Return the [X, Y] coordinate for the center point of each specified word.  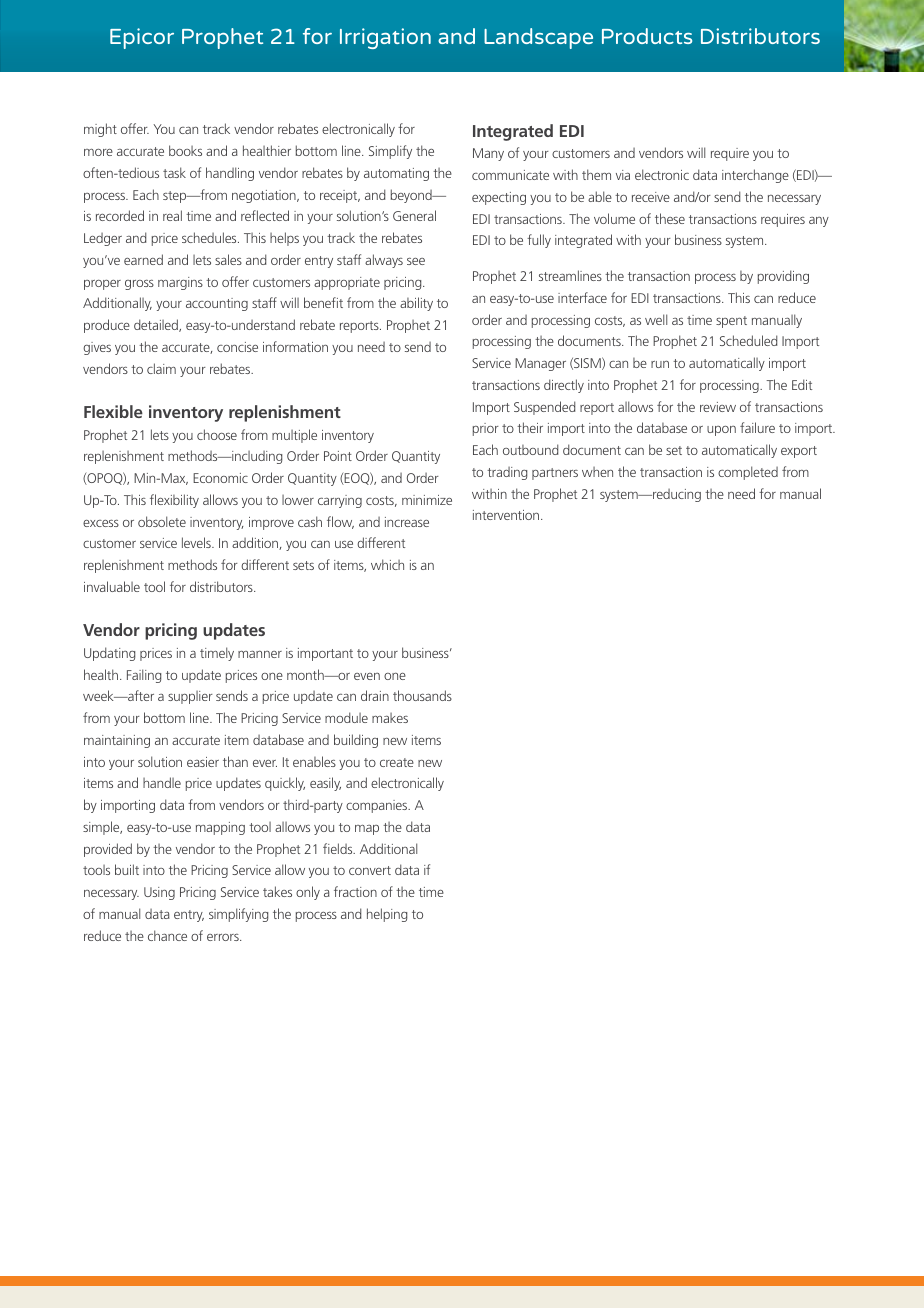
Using [159, 893]
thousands [422, 695]
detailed [157, 325]
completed [748, 473]
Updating [109, 654]
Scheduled [748, 340]
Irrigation [385, 38]
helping [387, 915]
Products [647, 36]
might [100, 130]
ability [416, 304]
